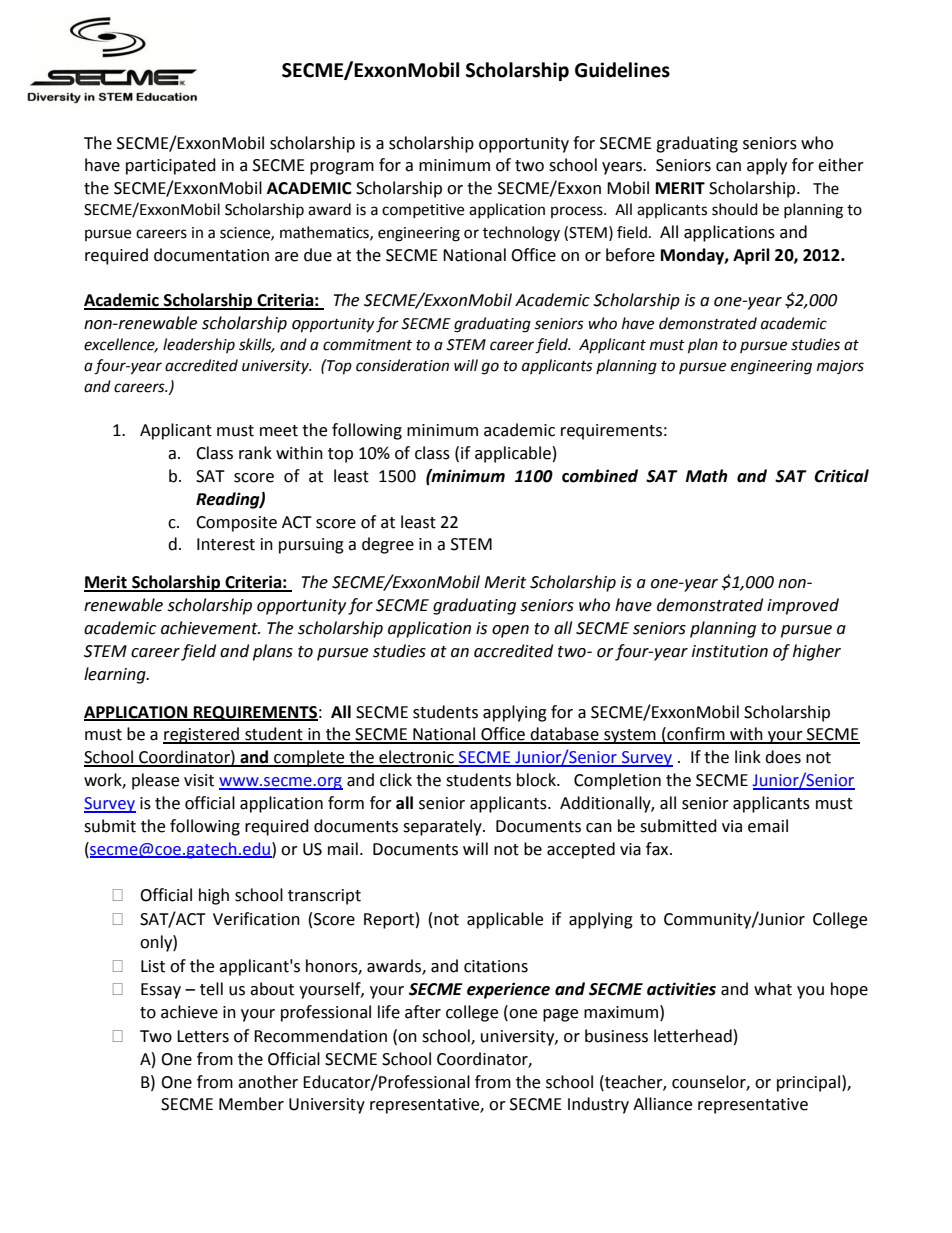  Describe the element at coordinates (803, 606) in the page. I see `improved` at that location.
